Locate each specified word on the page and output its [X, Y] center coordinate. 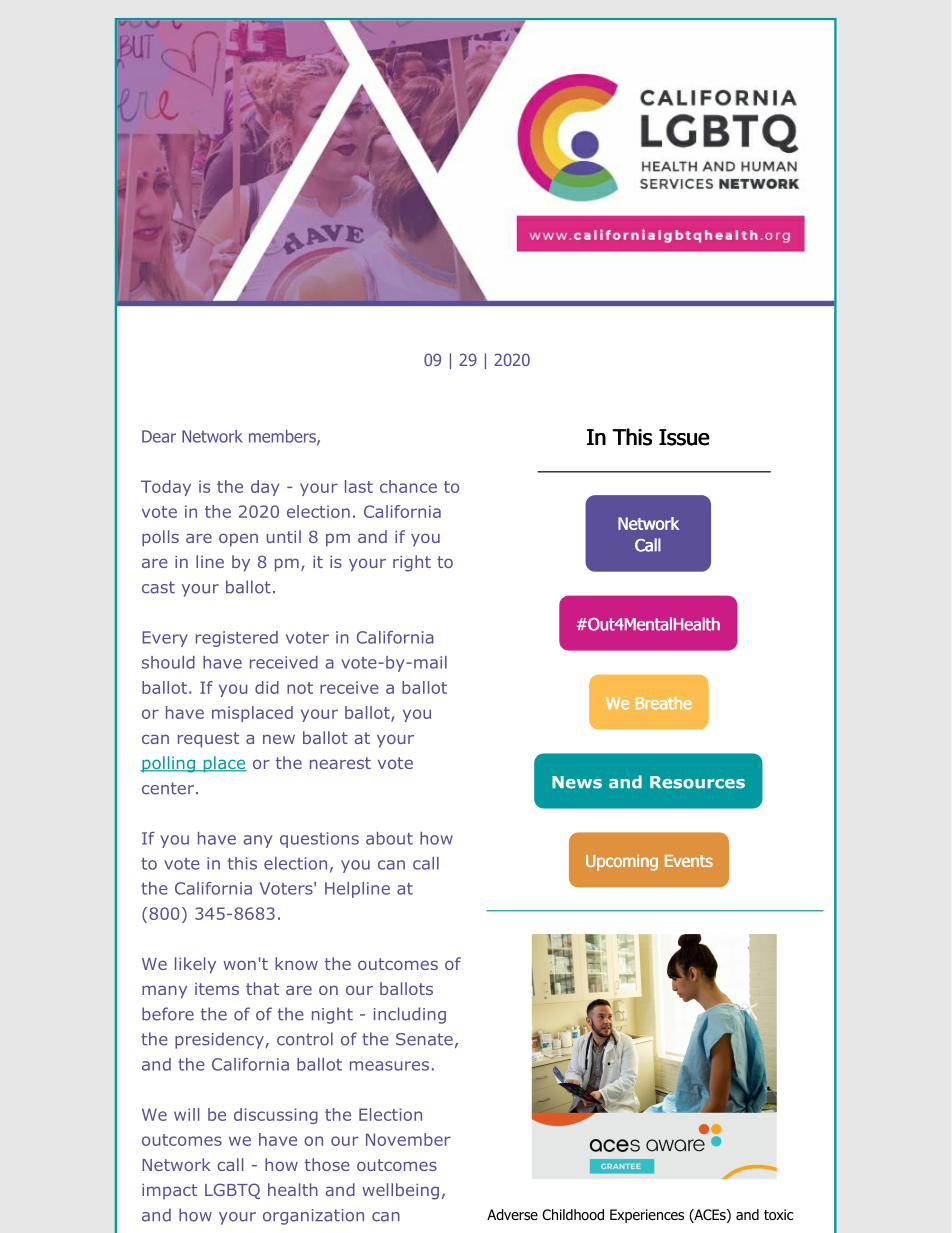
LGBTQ [232, 1191]
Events [689, 861]
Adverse [512, 1215]
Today [166, 488]
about [389, 838]
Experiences [647, 1216]
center [168, 788]
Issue [684, 437]
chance [408, 486]
